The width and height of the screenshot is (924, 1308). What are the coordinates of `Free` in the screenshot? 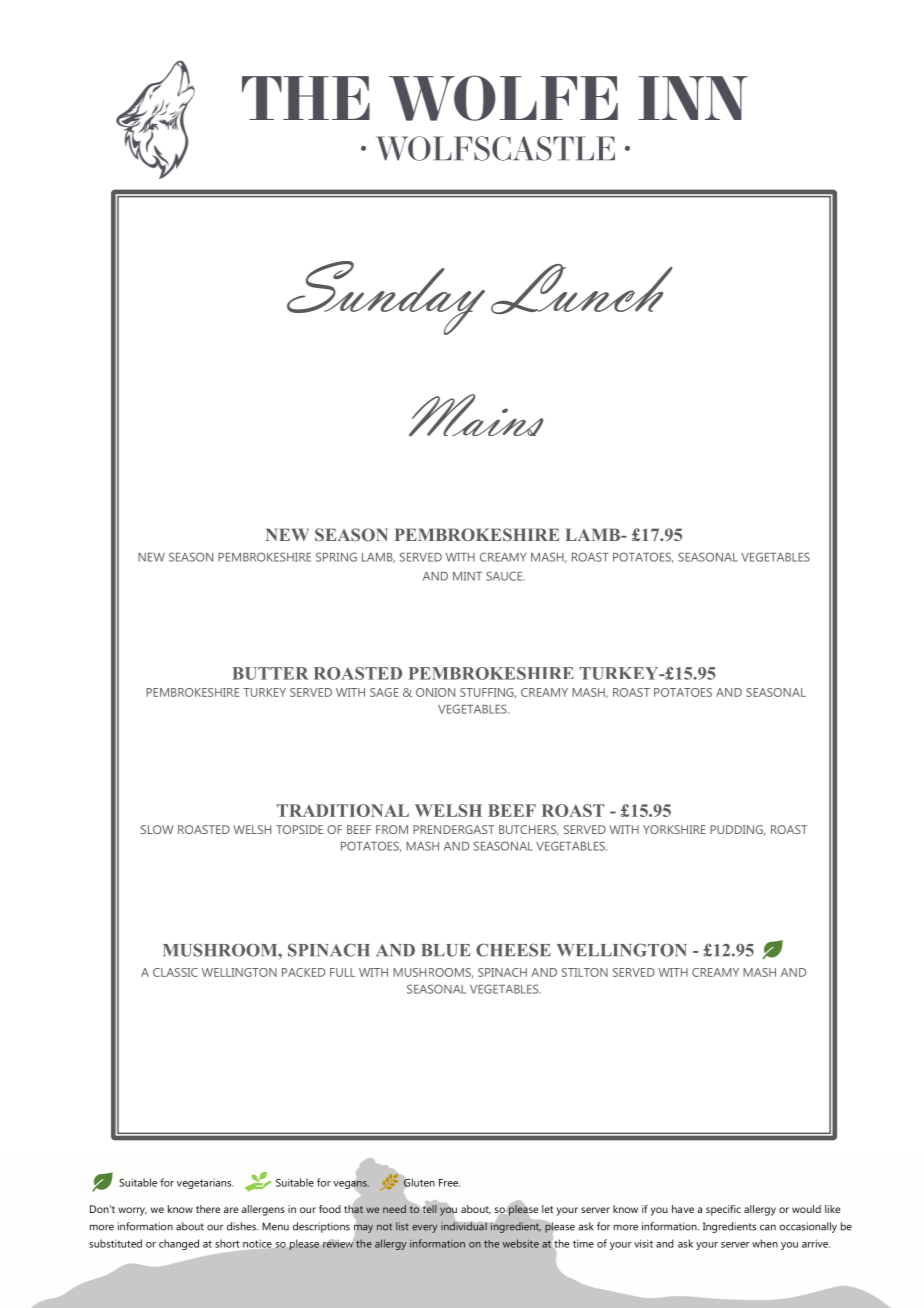 It's located at (449, 1183).
